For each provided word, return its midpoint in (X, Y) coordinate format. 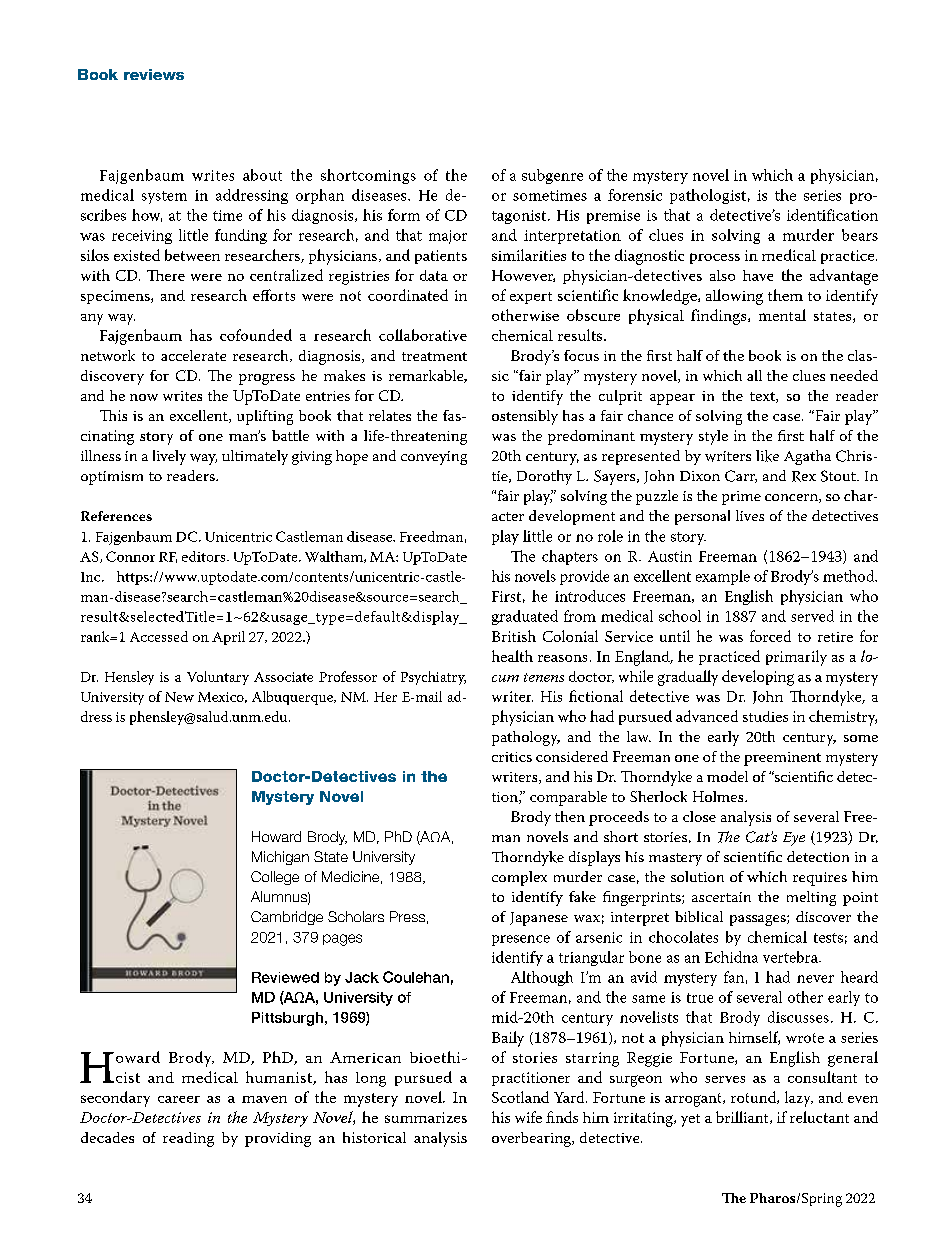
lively (169, 457)
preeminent (782, 759)
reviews (154, 74)
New (179, 697)
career (179, 1099)
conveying (434, 458)
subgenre (552, 176)
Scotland (520, 1097)
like (767, 456)
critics (512, 757)
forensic (635, 195)
